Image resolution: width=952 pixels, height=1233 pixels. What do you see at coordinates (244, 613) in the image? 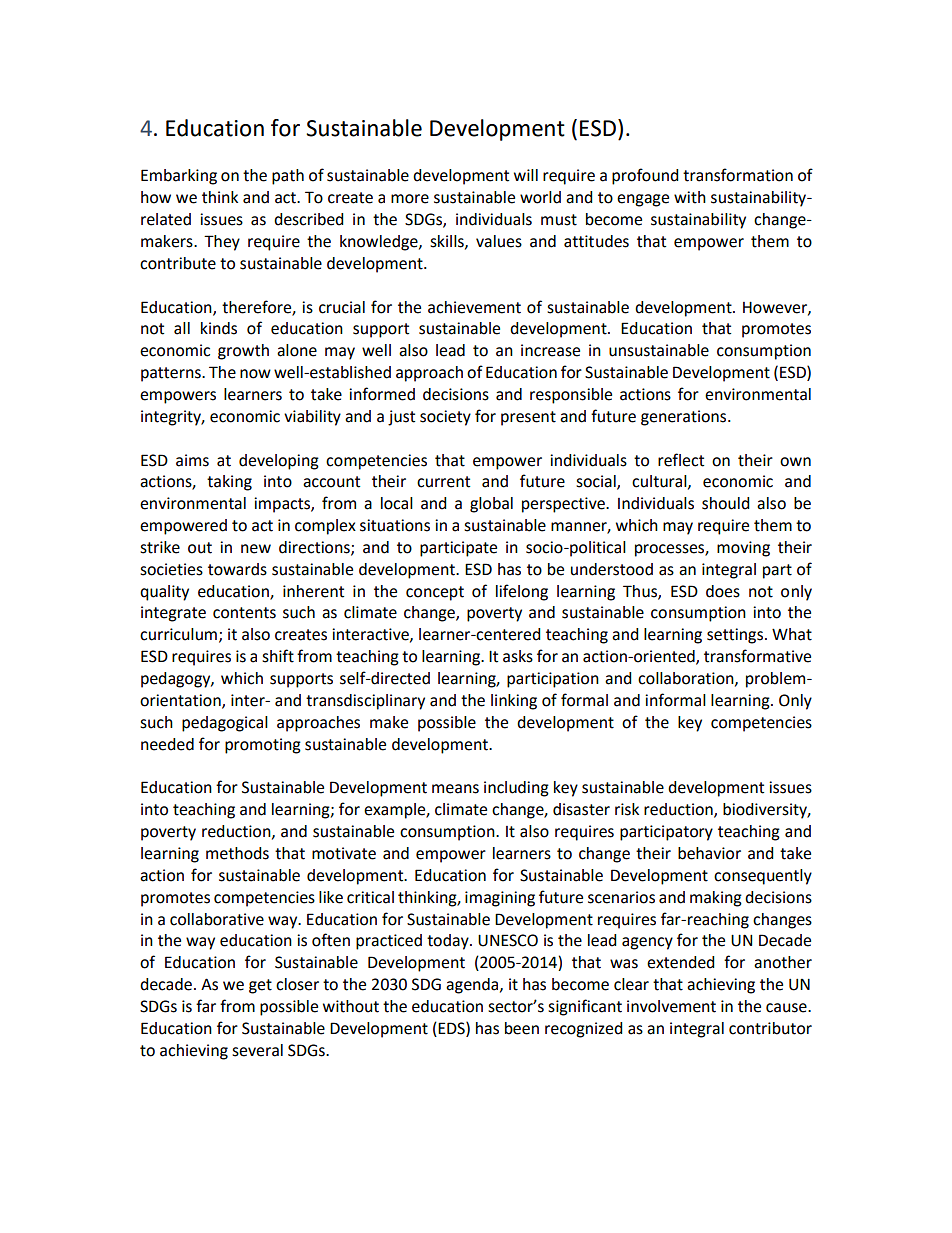
I see `contents` at bounding box center [244, 613].
